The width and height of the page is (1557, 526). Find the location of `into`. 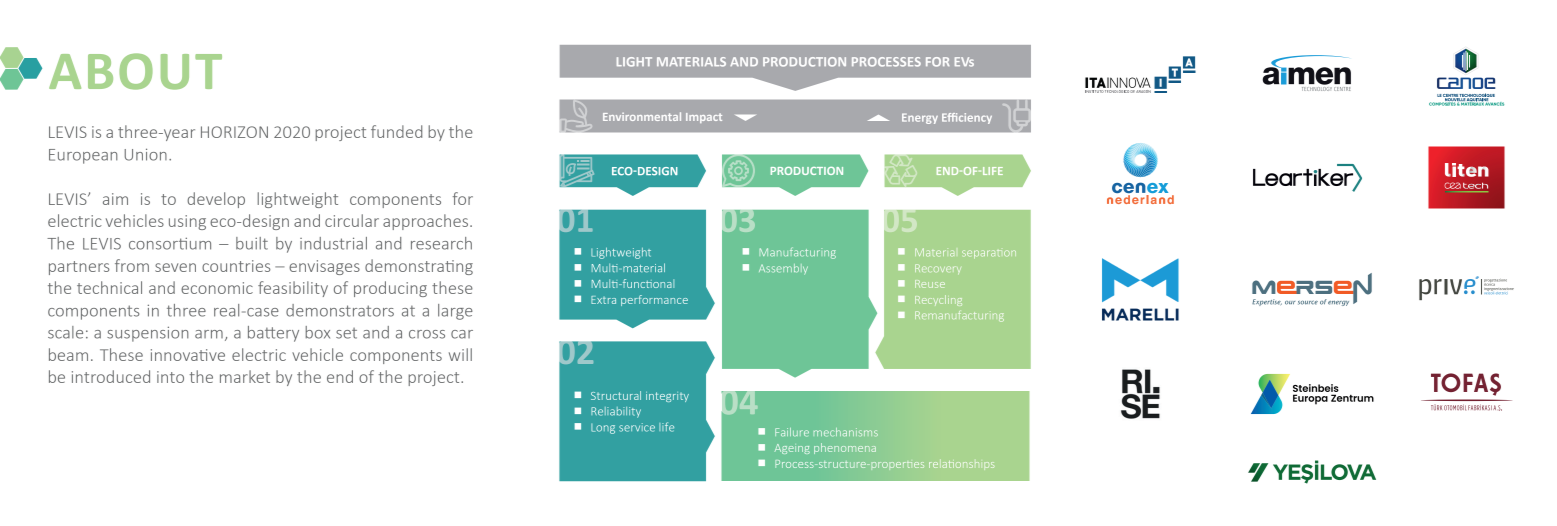

into is located at coordinates (170, 377).
